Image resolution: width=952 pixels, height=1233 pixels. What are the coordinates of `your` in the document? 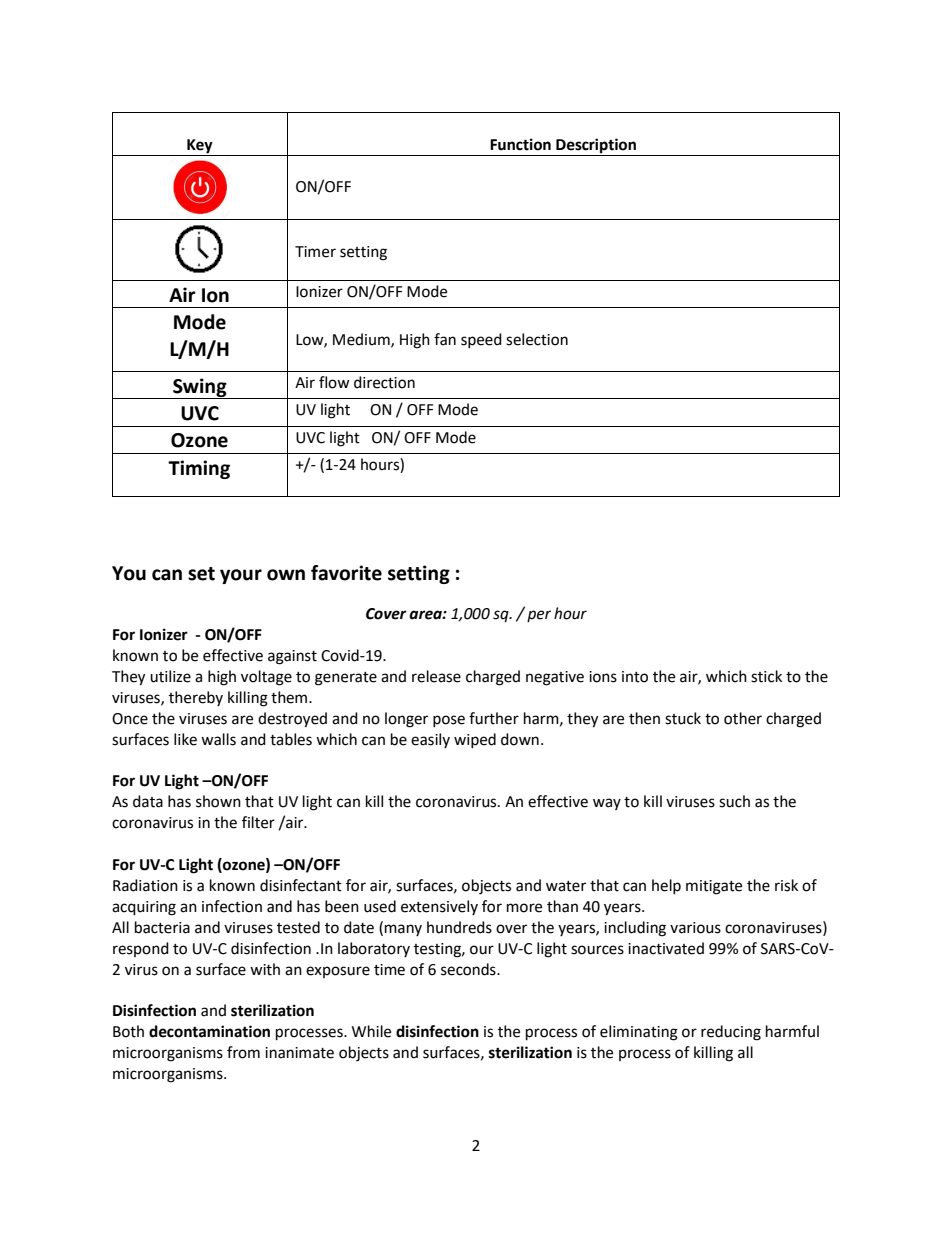 It's located at (241, 576).
